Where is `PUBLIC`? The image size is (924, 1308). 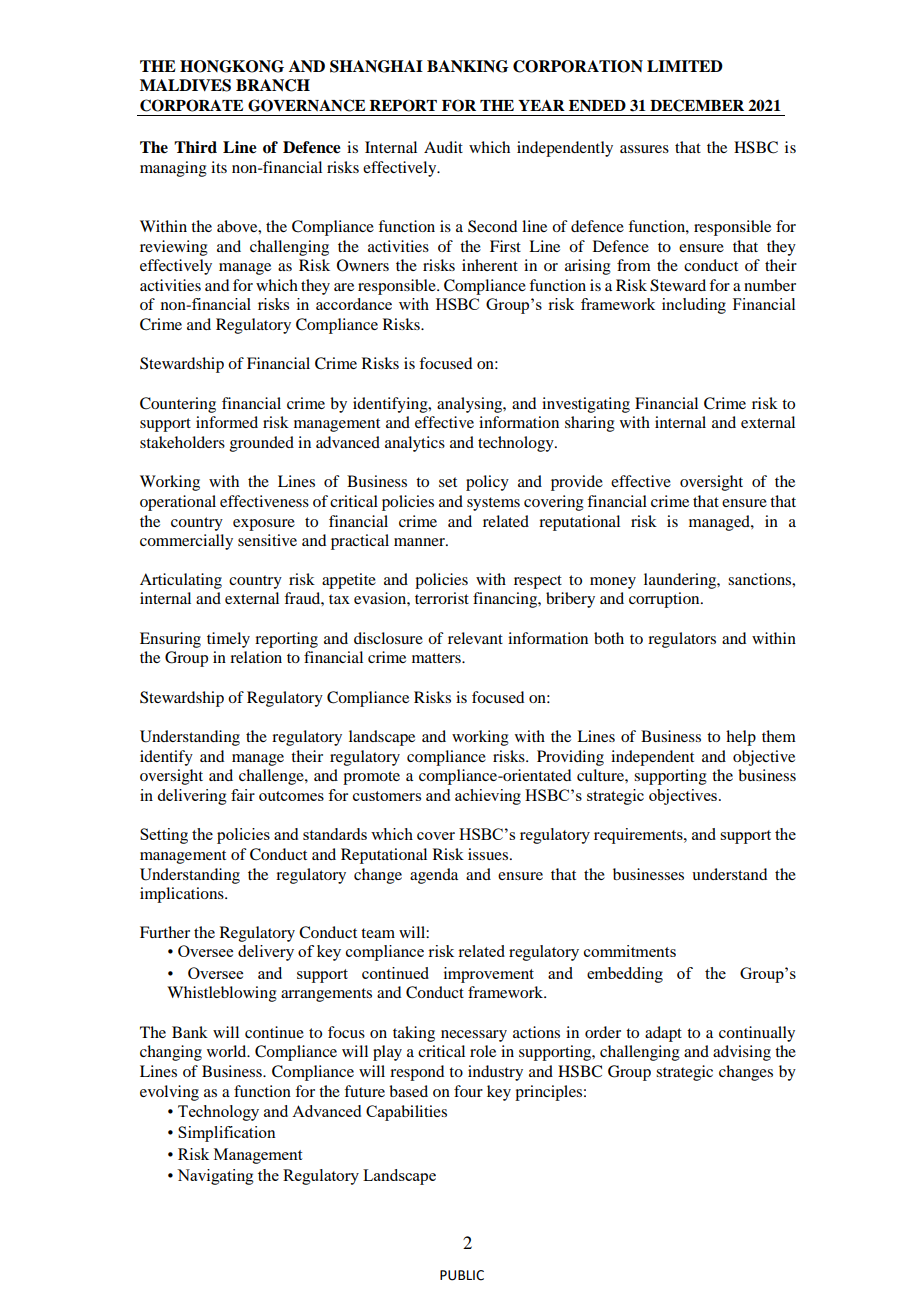
PUBLIC is located at coordinates (462, 1275).
